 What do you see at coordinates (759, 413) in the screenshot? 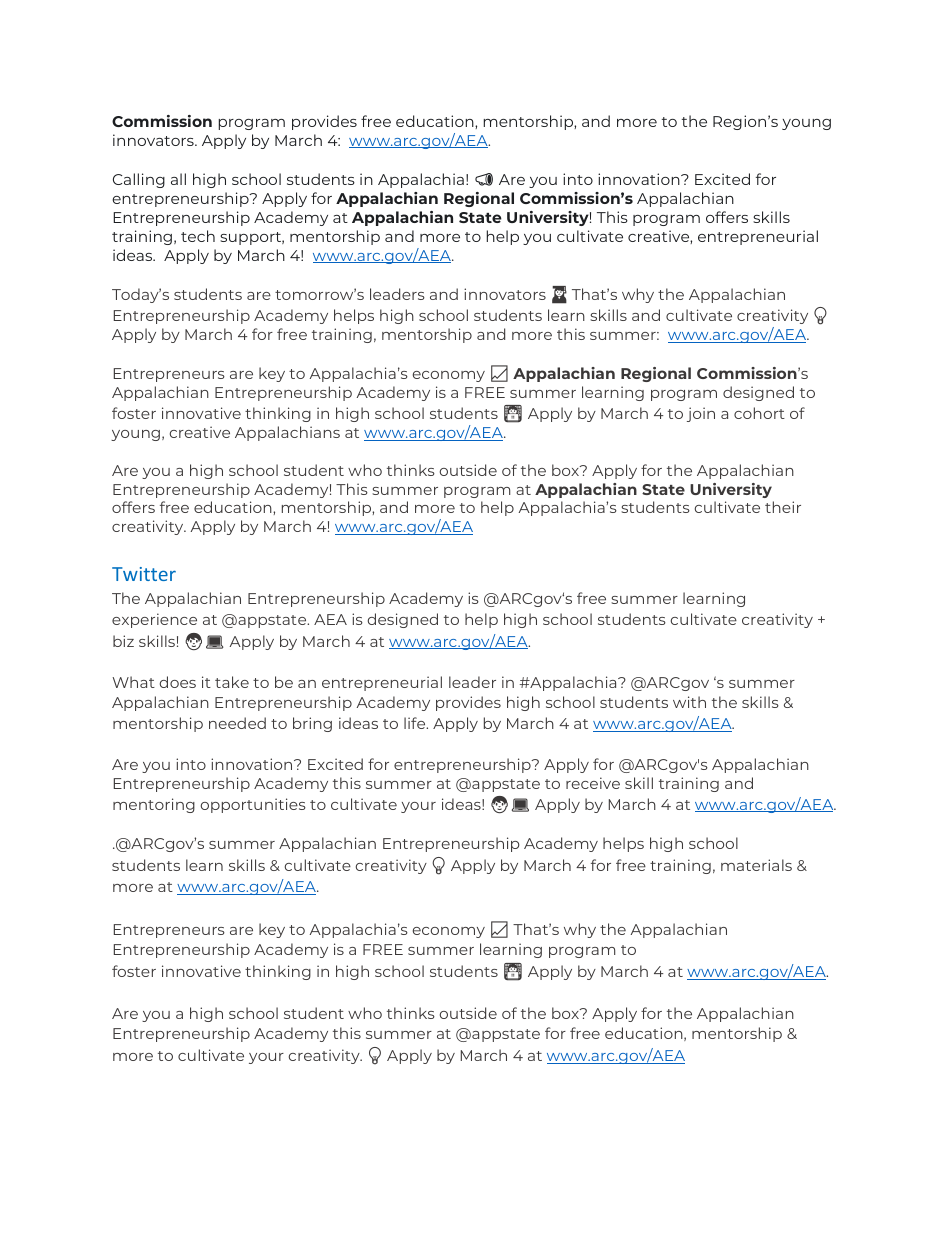
I see `cohort` at bounding box center [759, 413].
